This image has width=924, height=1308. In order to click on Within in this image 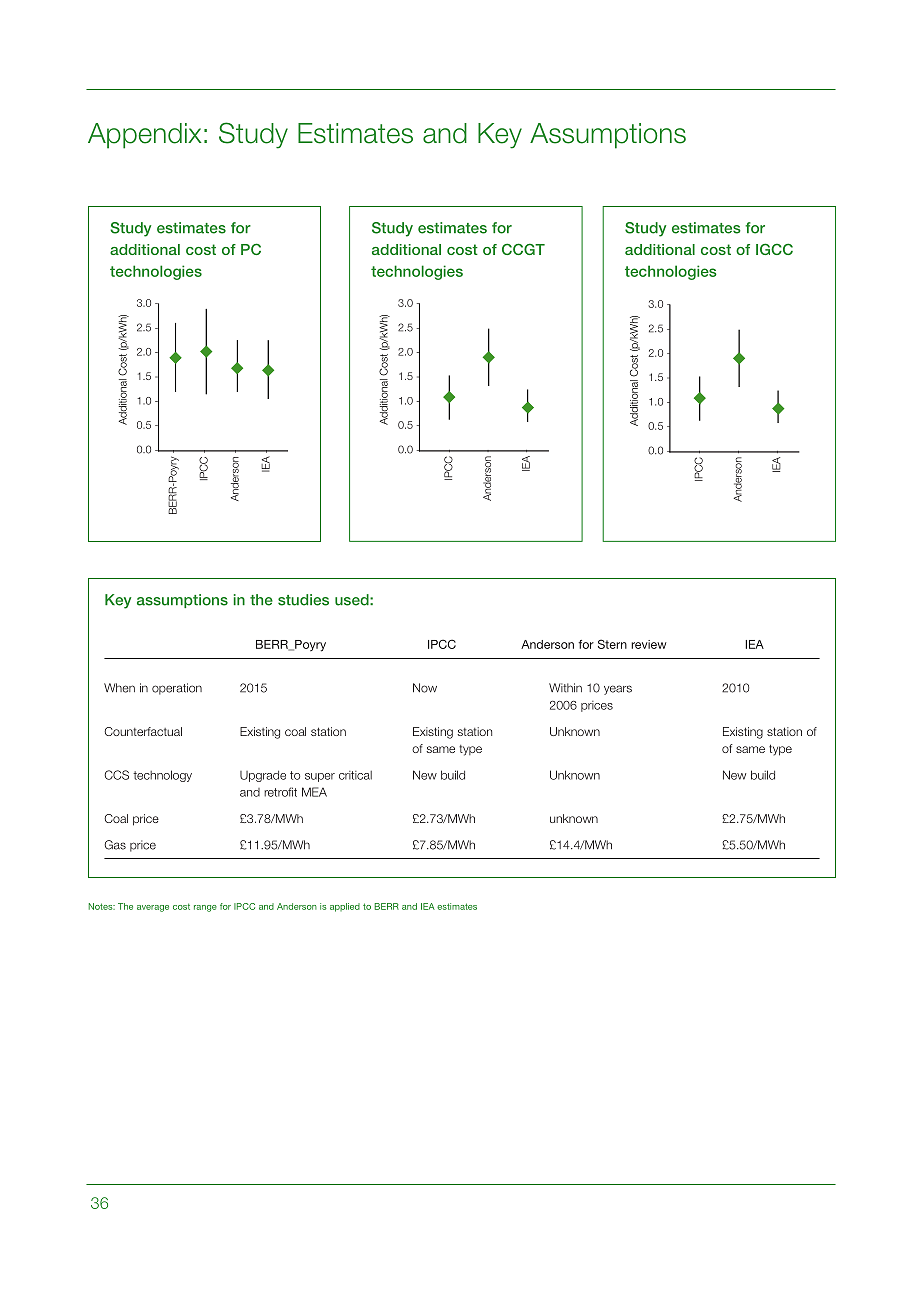, I will do `click(565, 688)`.
